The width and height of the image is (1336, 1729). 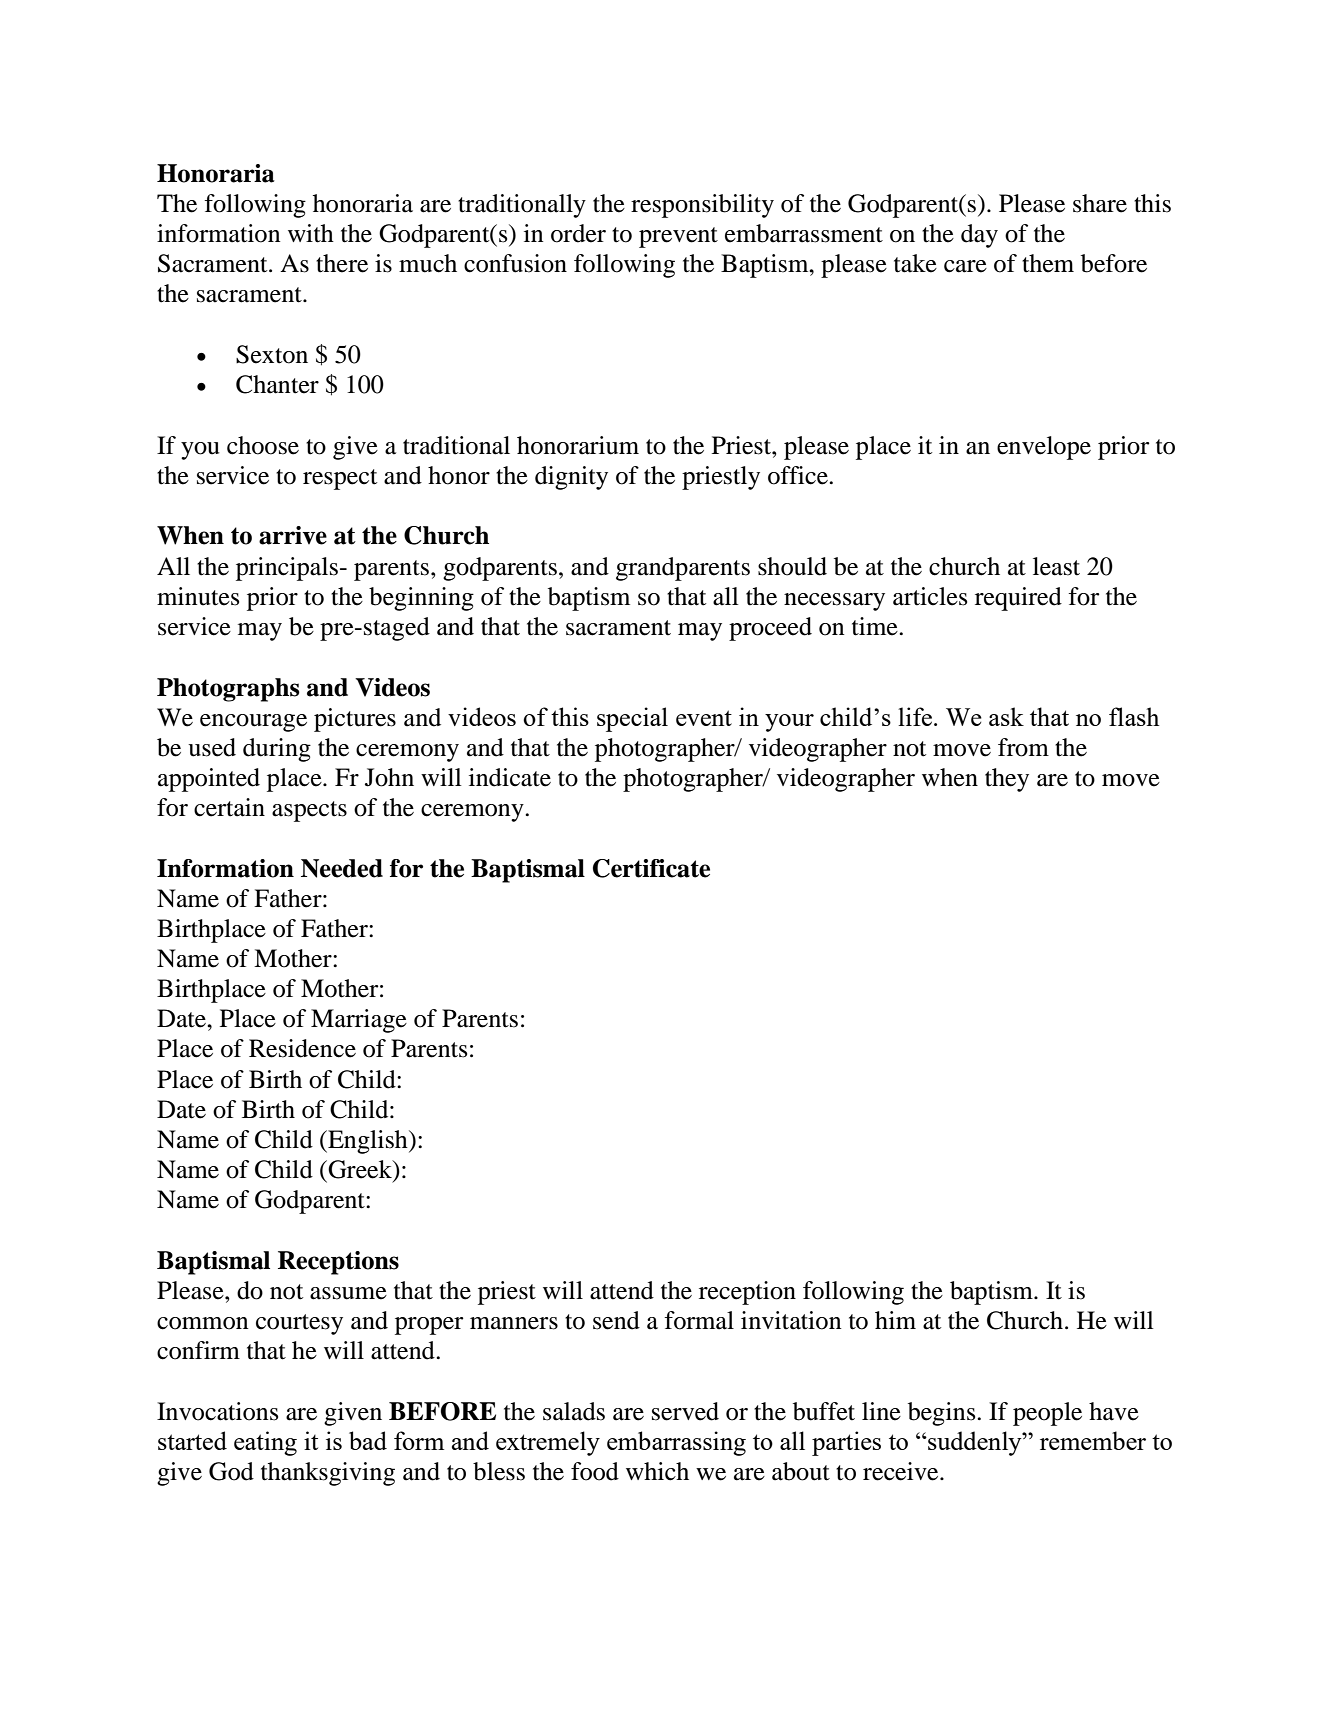 I want to click on him, so click(x=895, y=1320).
